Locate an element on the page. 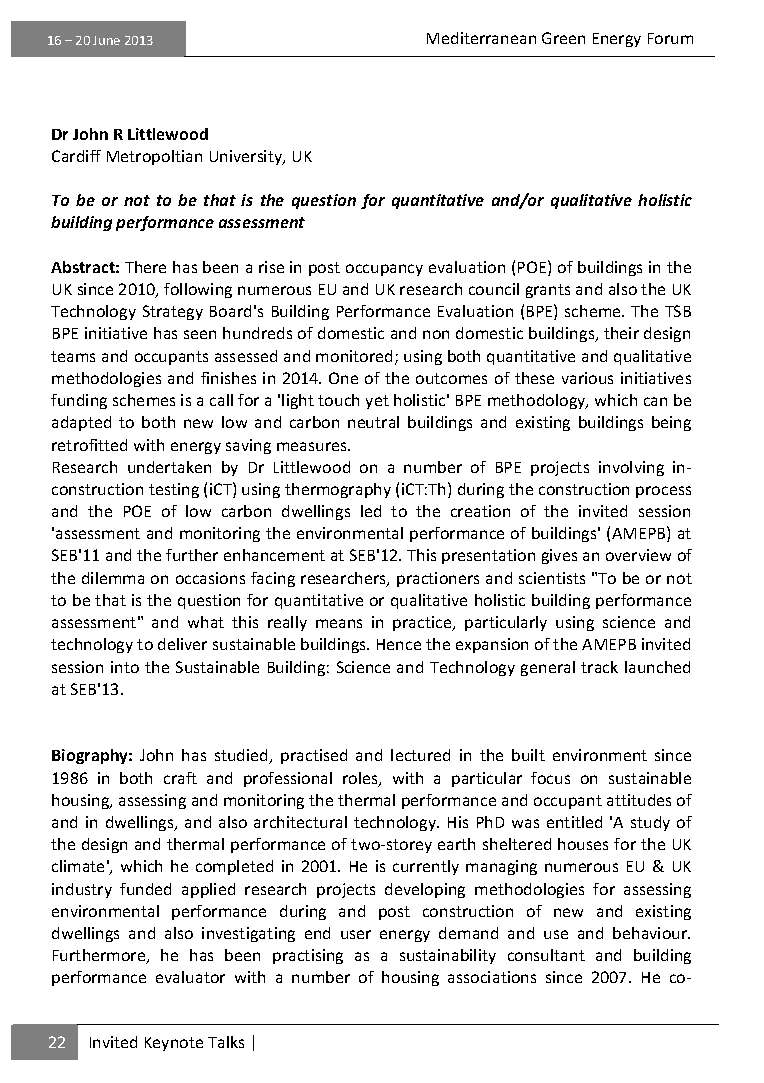 The image size is (764, 1083). Green is located at coordinates (563, 38).
